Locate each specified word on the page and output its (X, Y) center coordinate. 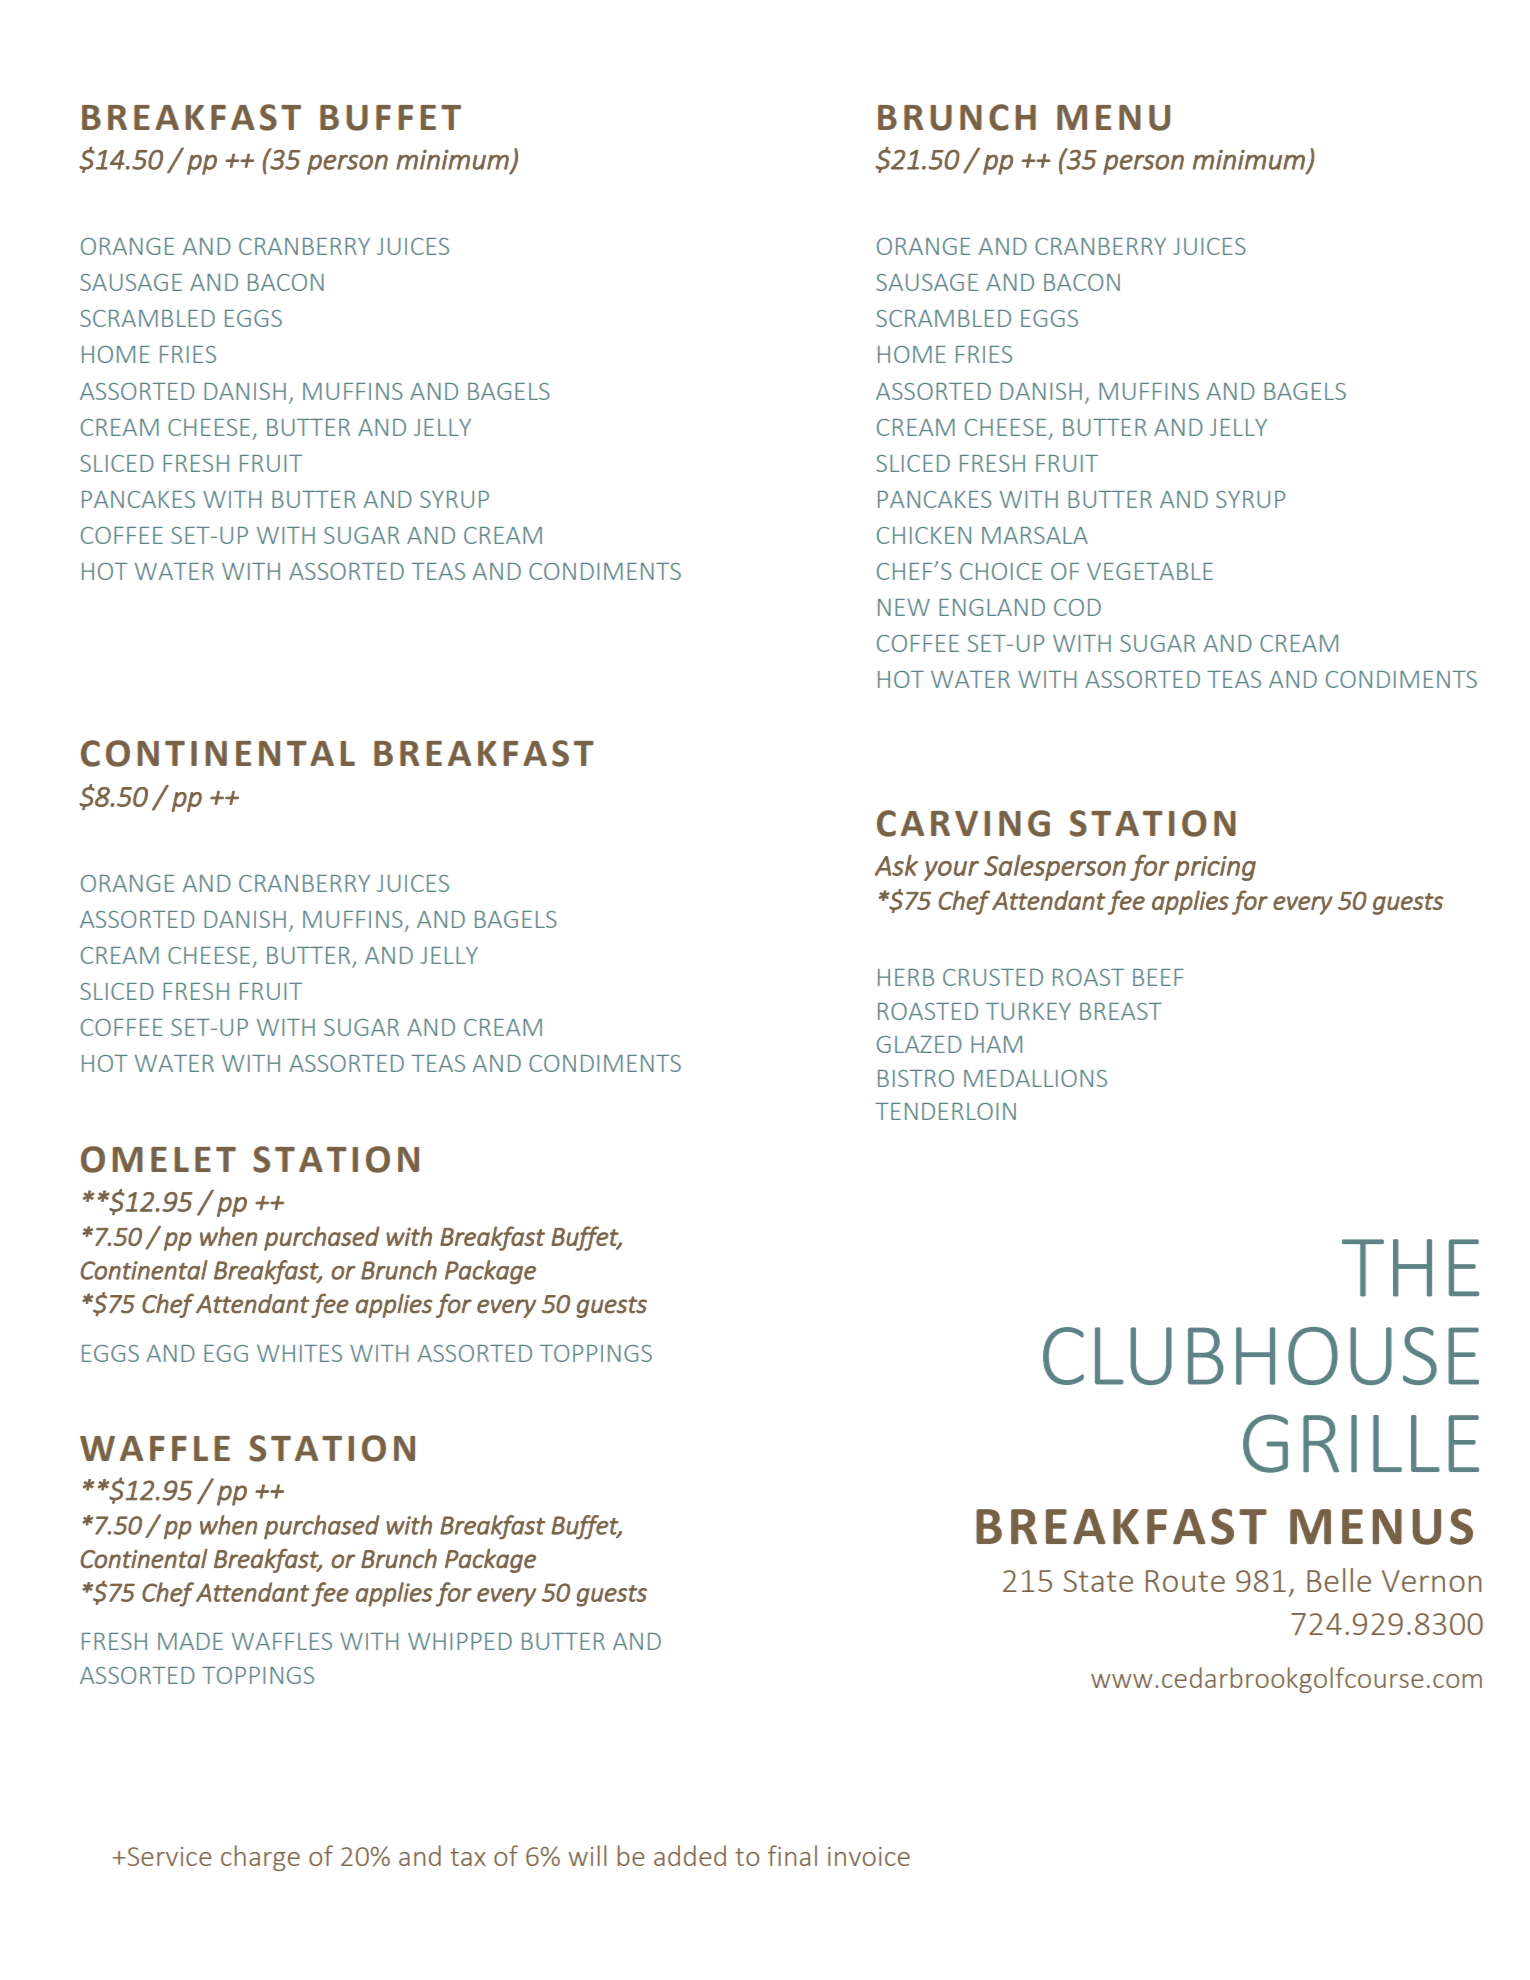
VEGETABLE (1150, 571)
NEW (904, 607)
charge (260, 1858)
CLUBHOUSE (1261, 1356)
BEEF (1158, 977)
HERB (906, 977)
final (792, 1855)
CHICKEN (924, 535)
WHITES (299, 1353)
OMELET (158, 1159)
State (1098, 1581)
